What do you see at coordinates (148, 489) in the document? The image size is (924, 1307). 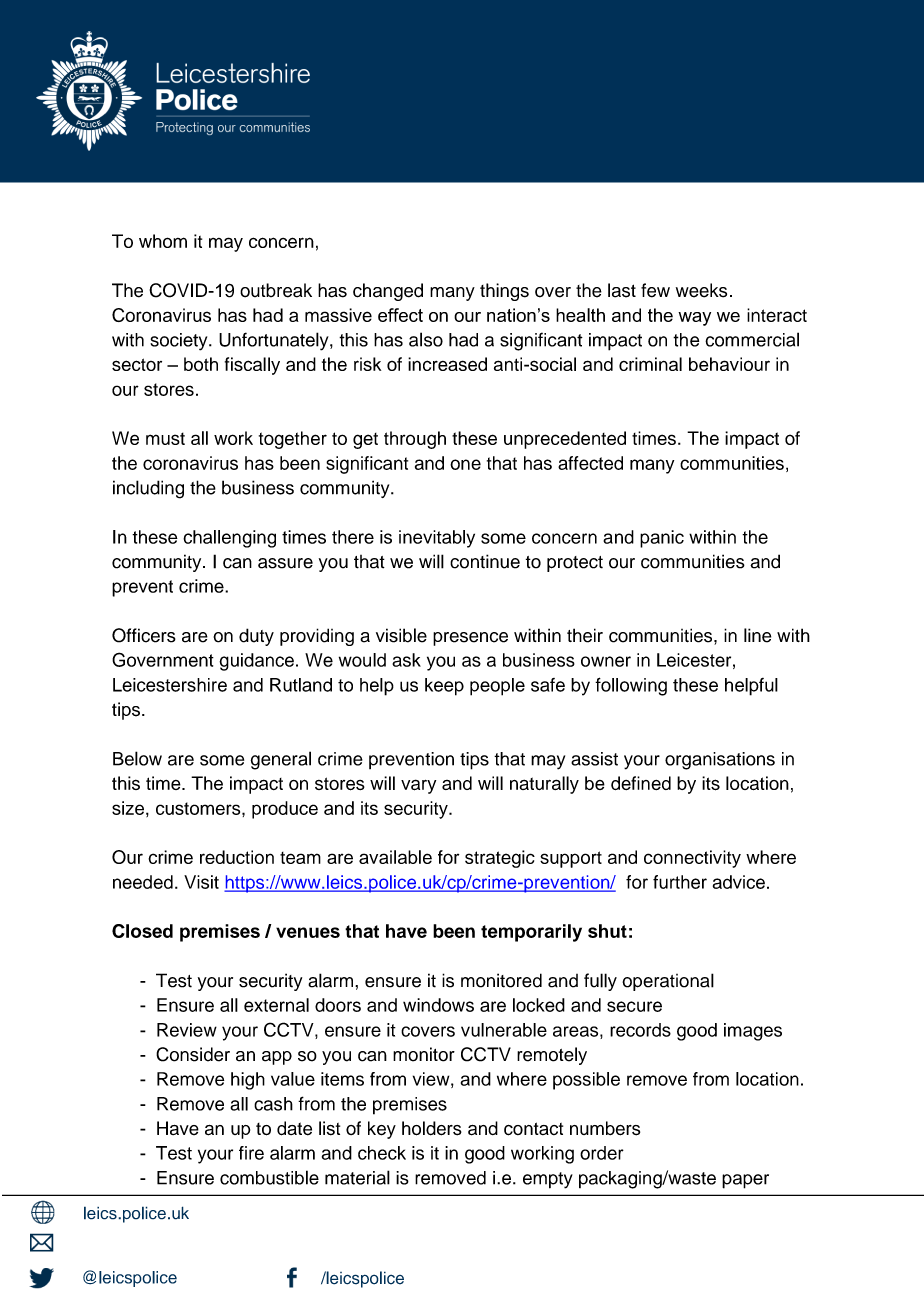 I see `including` at bounding box center [148, 489].
